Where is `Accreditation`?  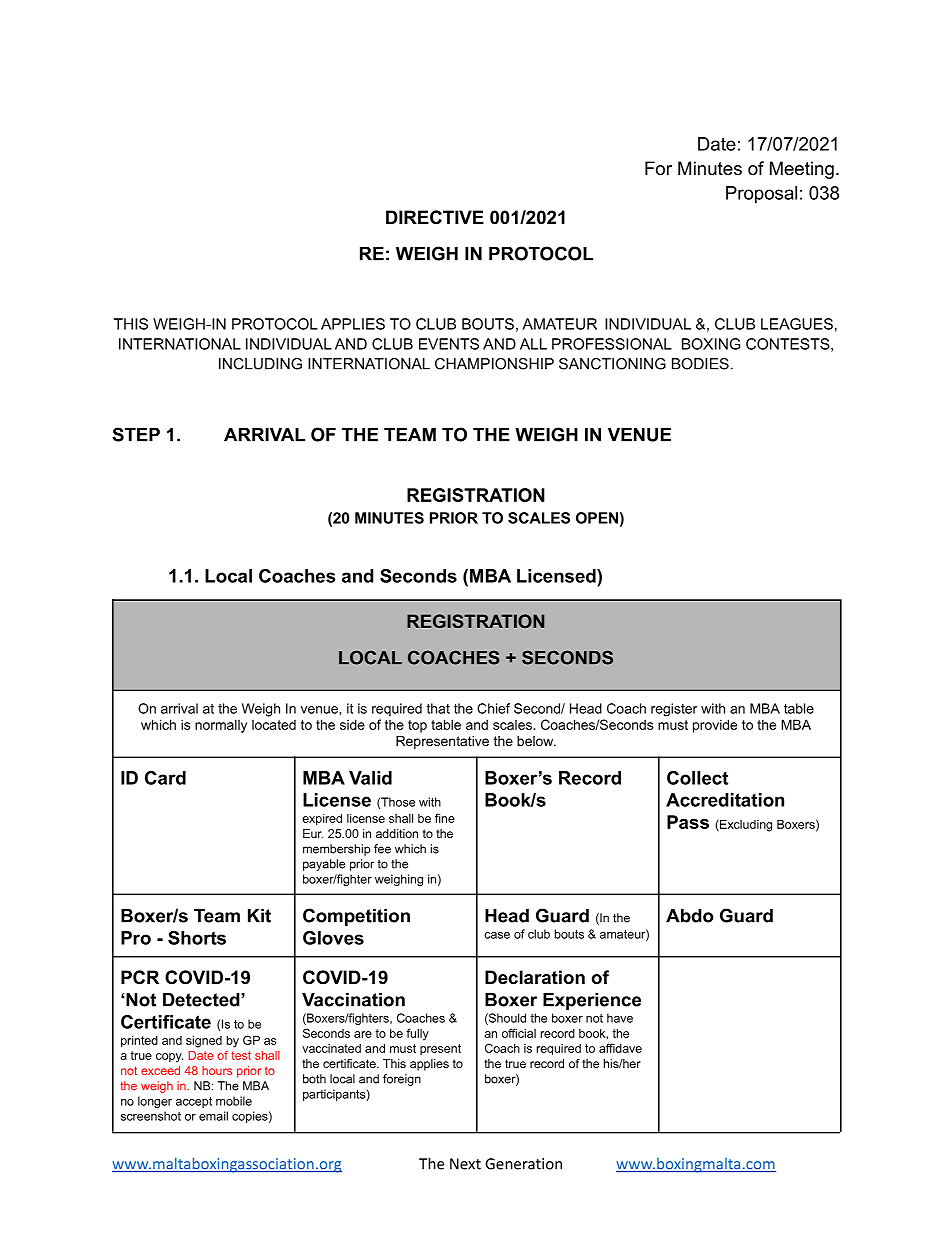 Accreditation is located at coordinates (725, 800).
